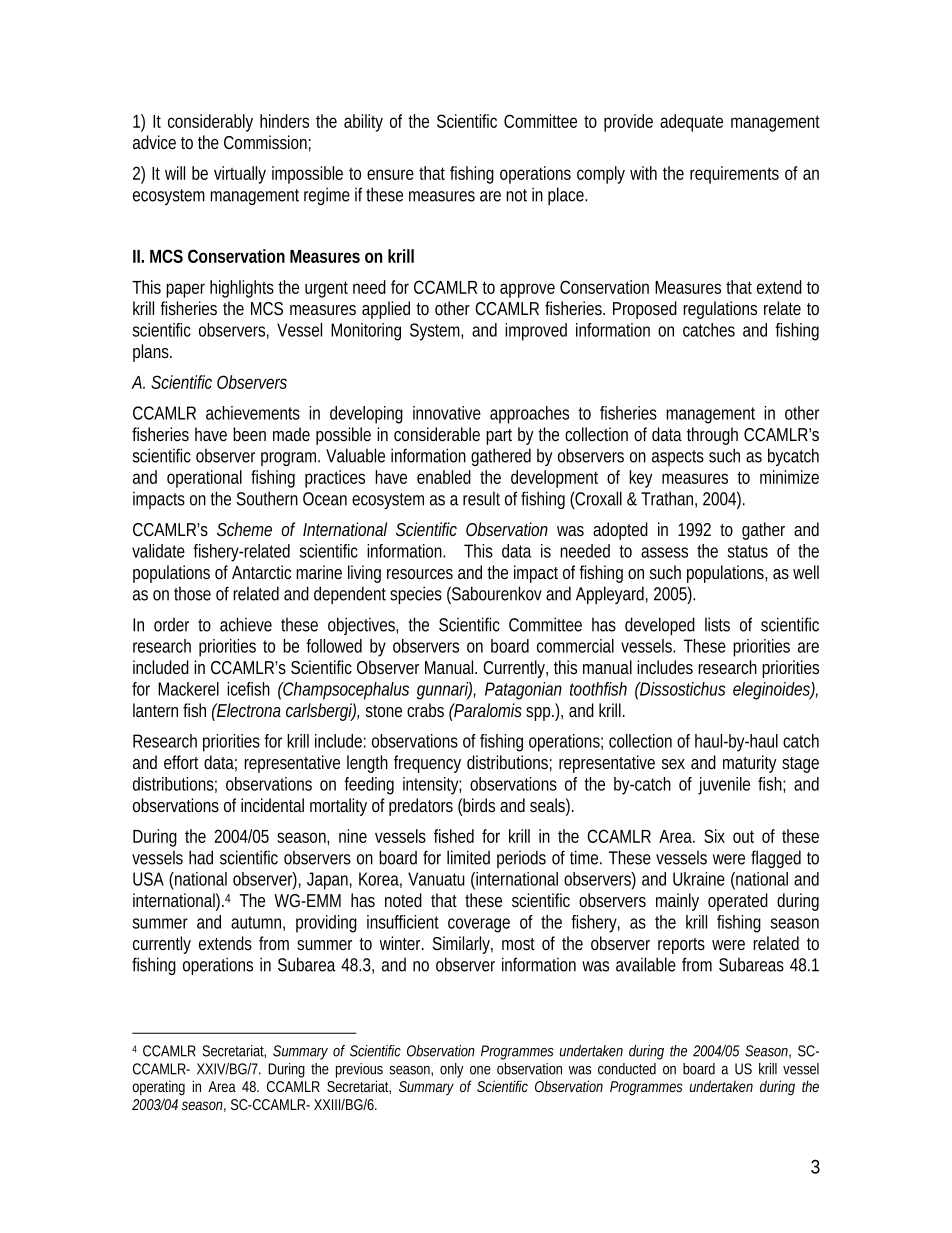  I want to click on ensure, so click(390, 174).
